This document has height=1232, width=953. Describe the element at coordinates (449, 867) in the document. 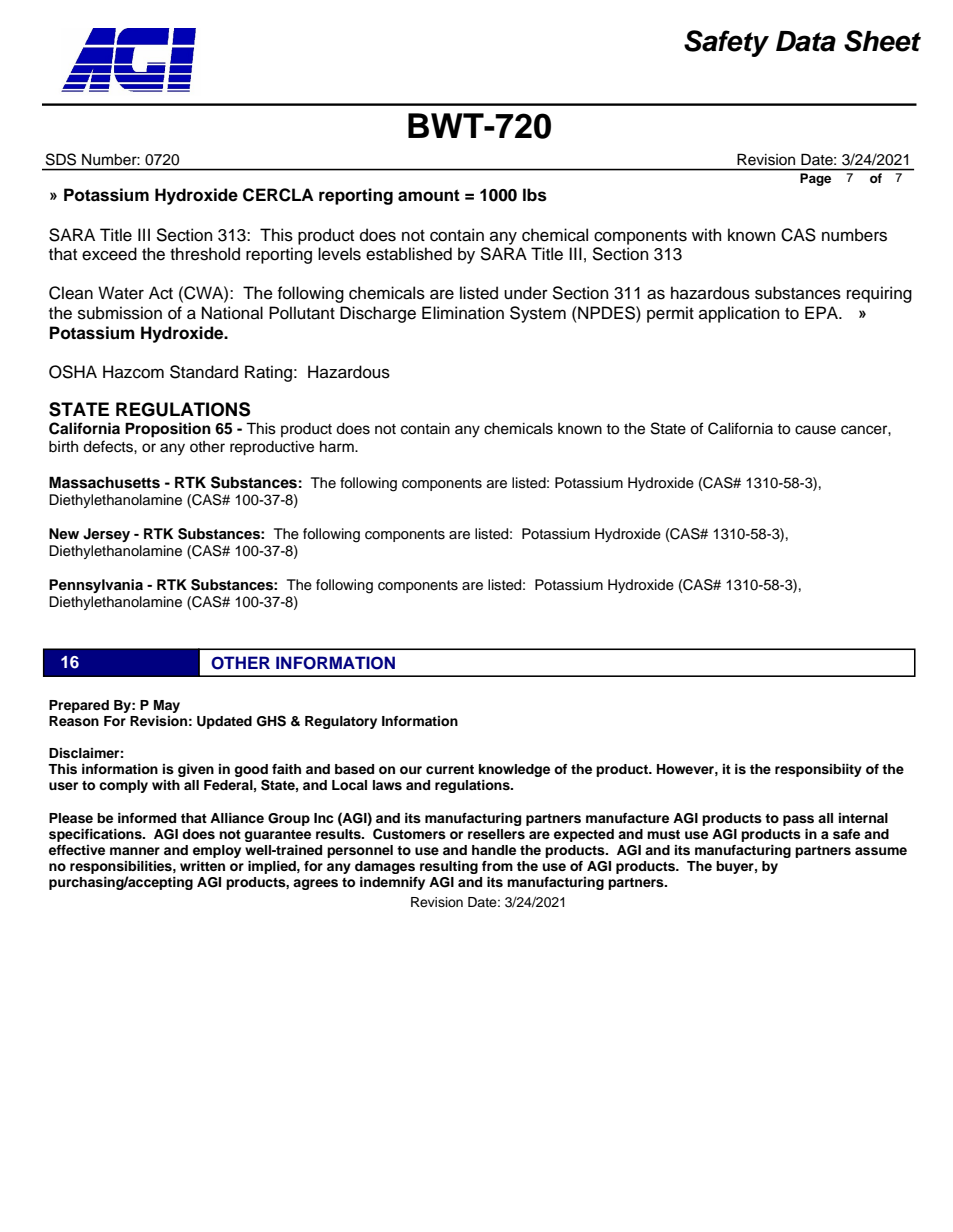

I see `resulting` at that location.
